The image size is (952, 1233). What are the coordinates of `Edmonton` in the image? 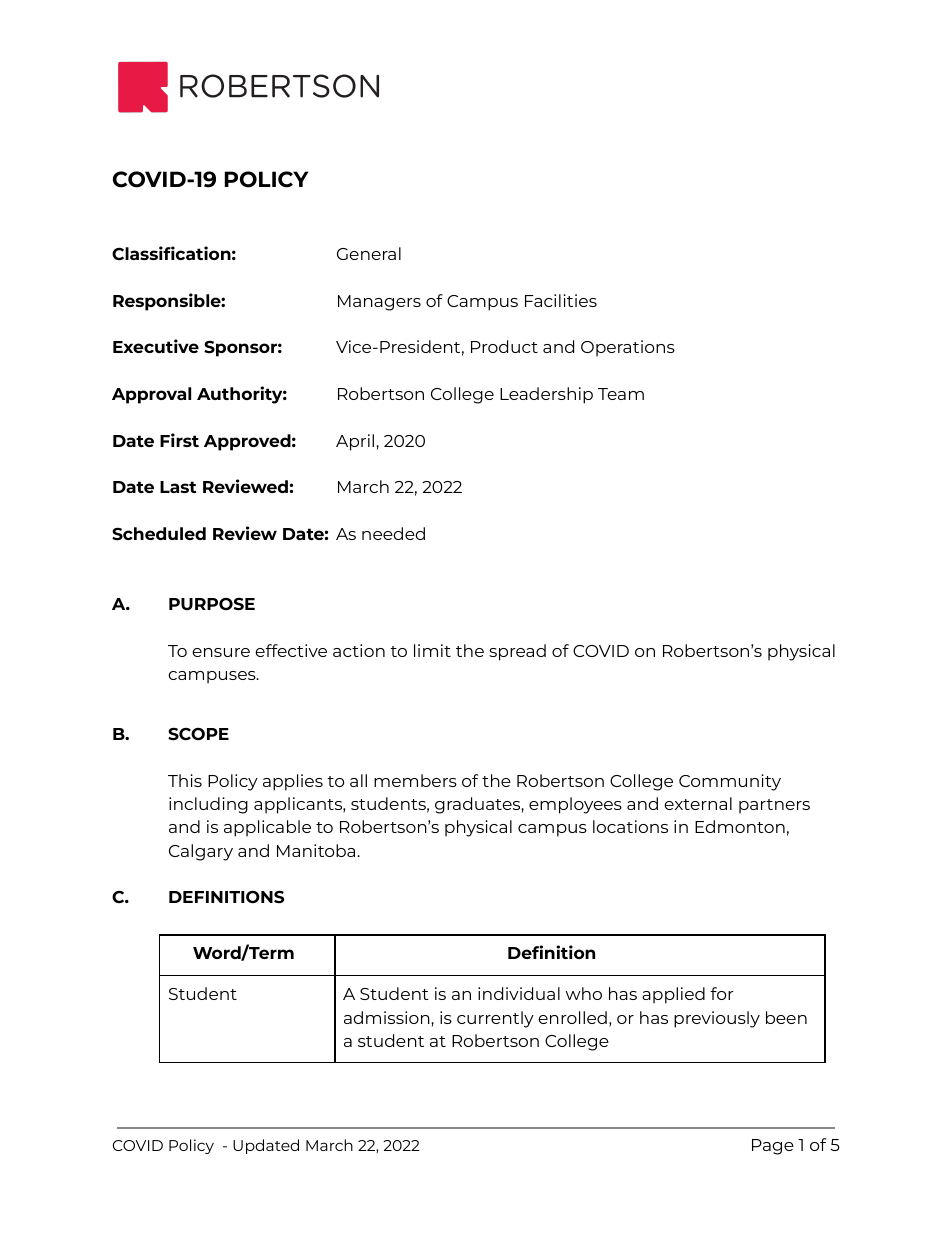 It's located at (740, 826).
